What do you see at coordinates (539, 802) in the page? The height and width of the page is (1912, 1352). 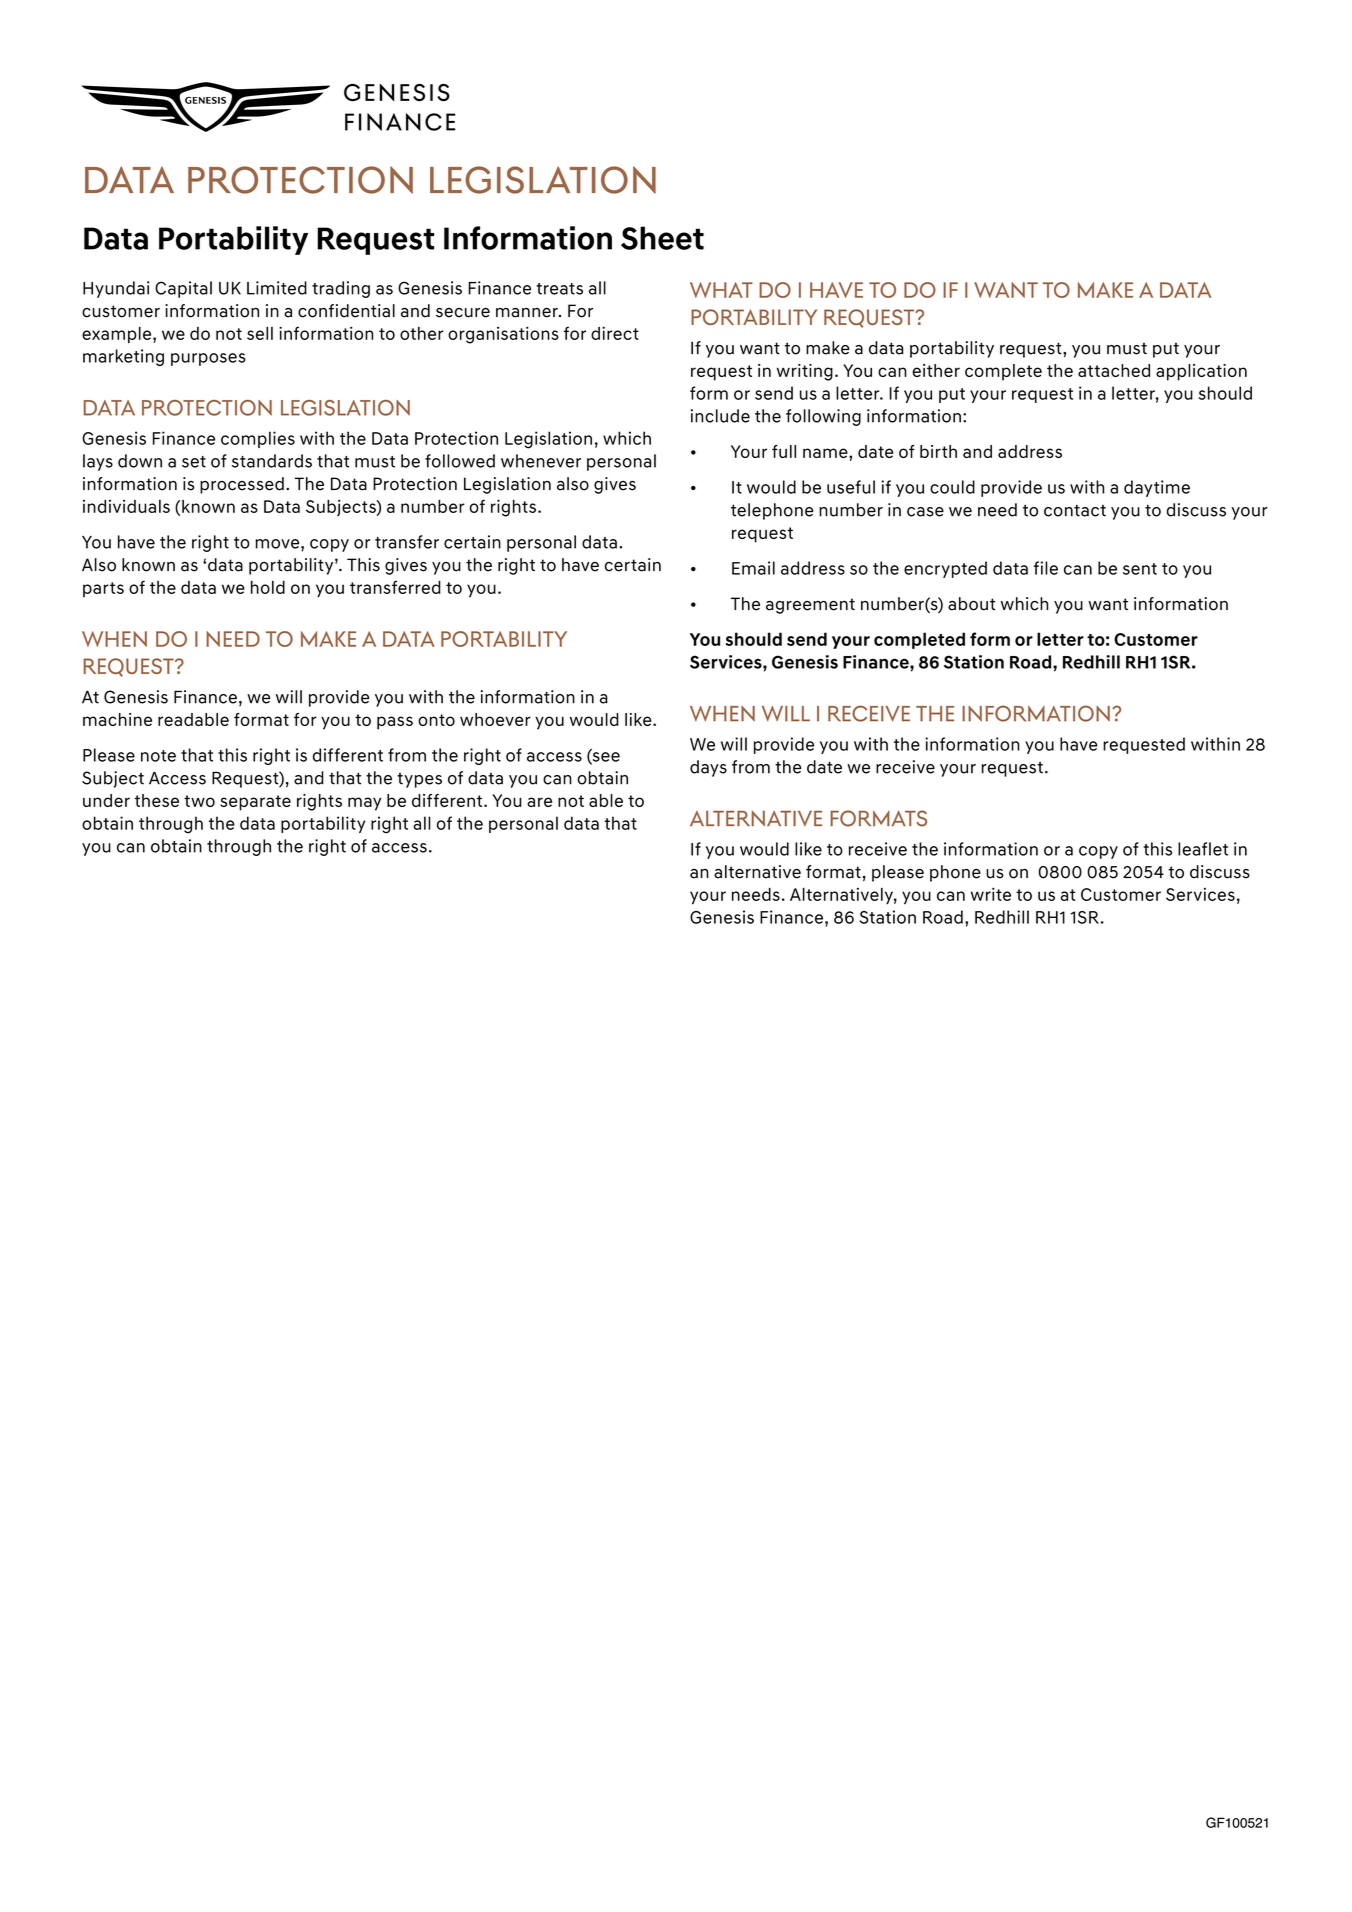 I see `are` at bounding box center [539, 802].
